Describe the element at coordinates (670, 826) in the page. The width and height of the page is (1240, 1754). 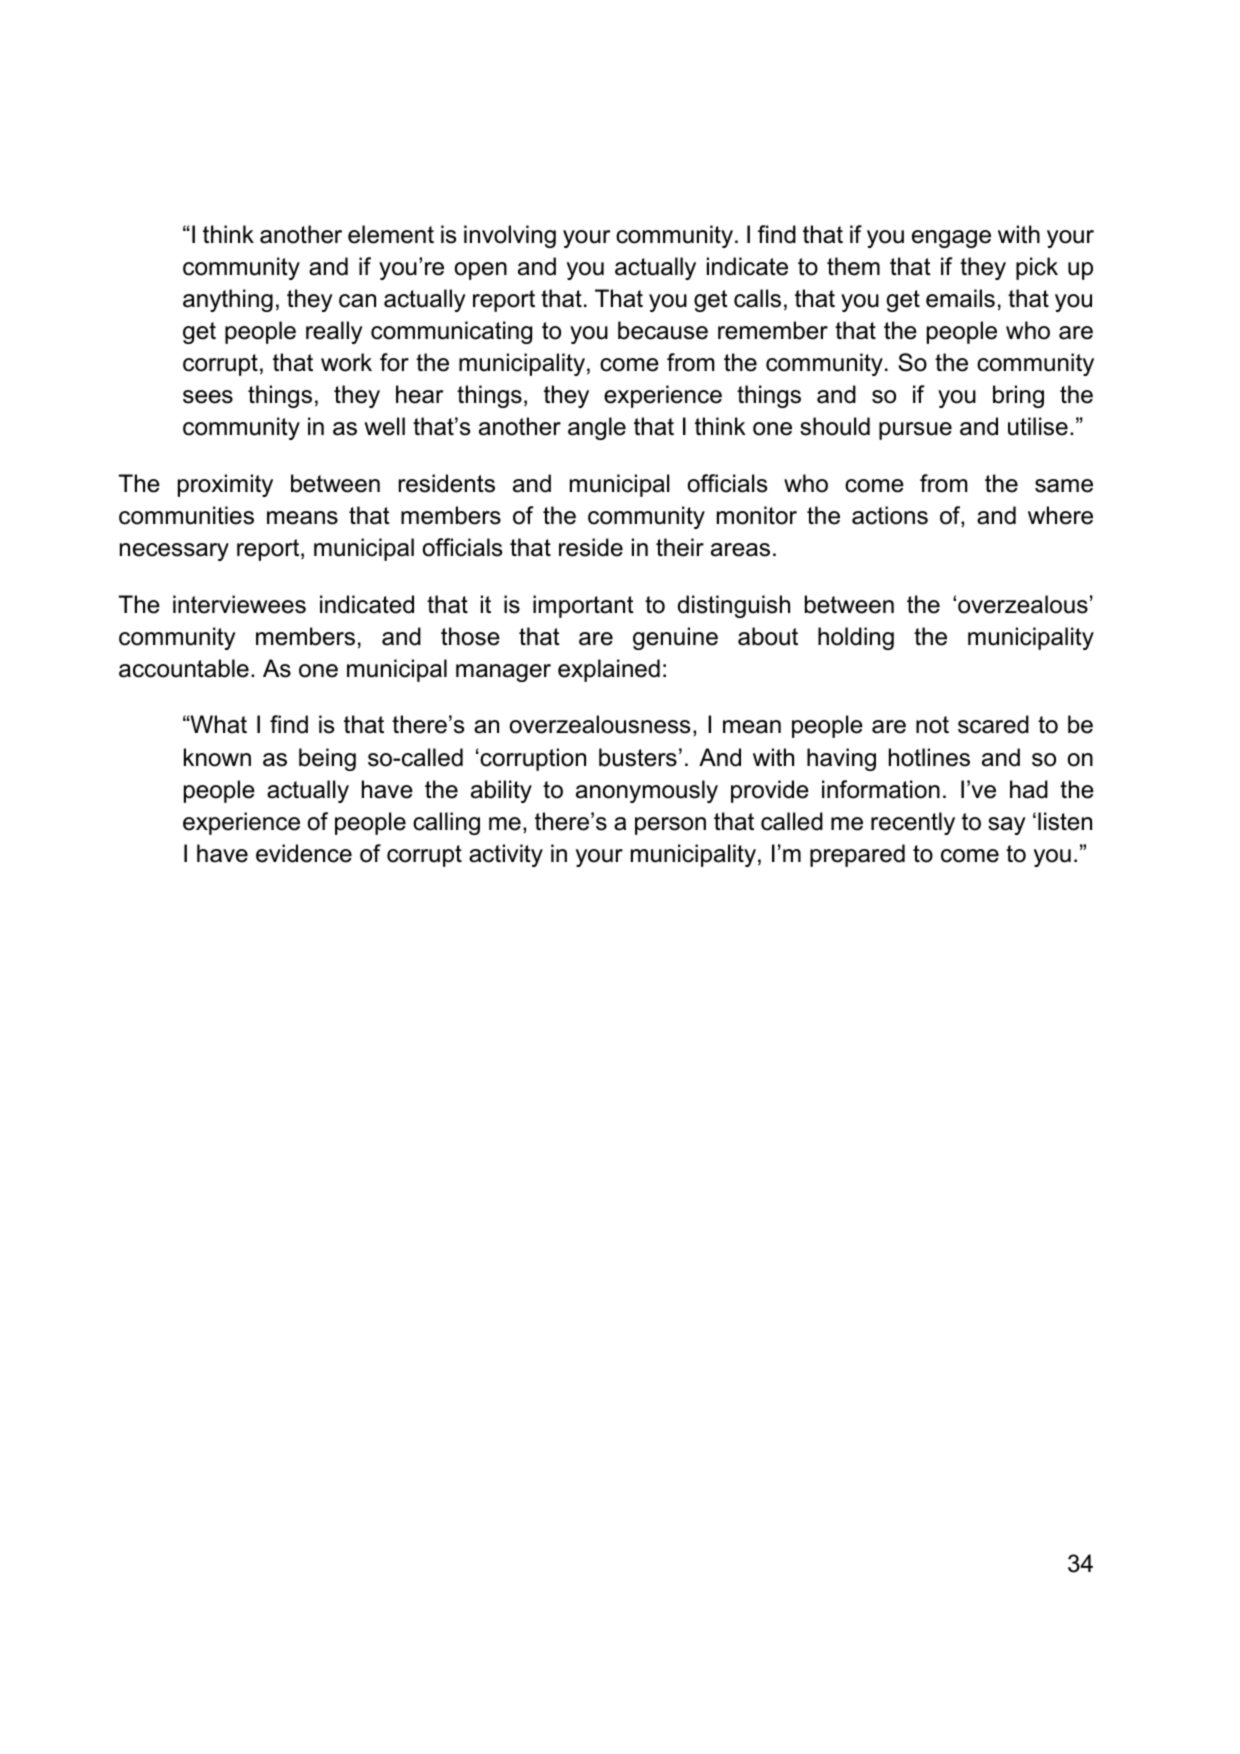
I see `person` at that location.
